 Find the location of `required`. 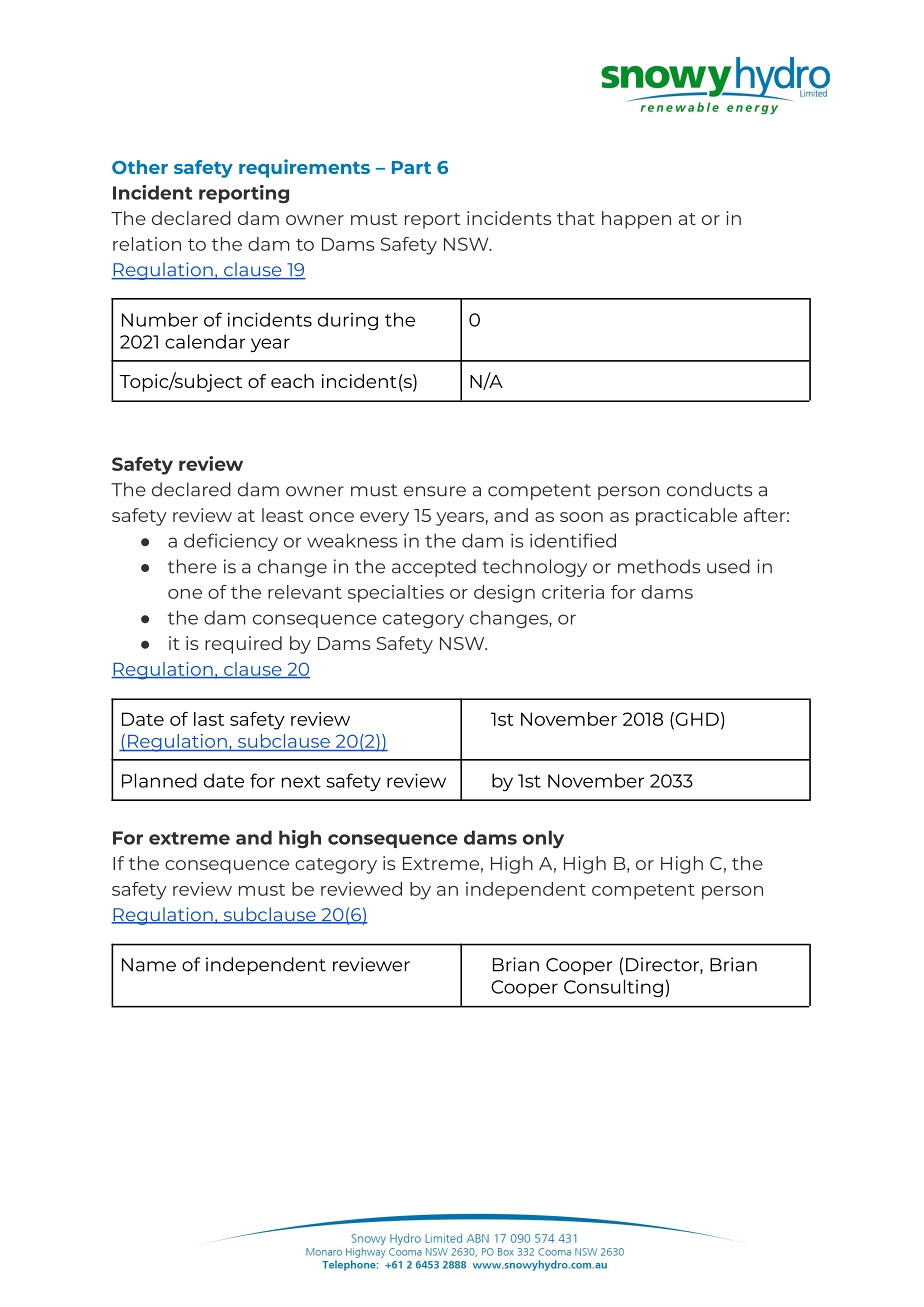

required is located at coordinates (243, 645).
